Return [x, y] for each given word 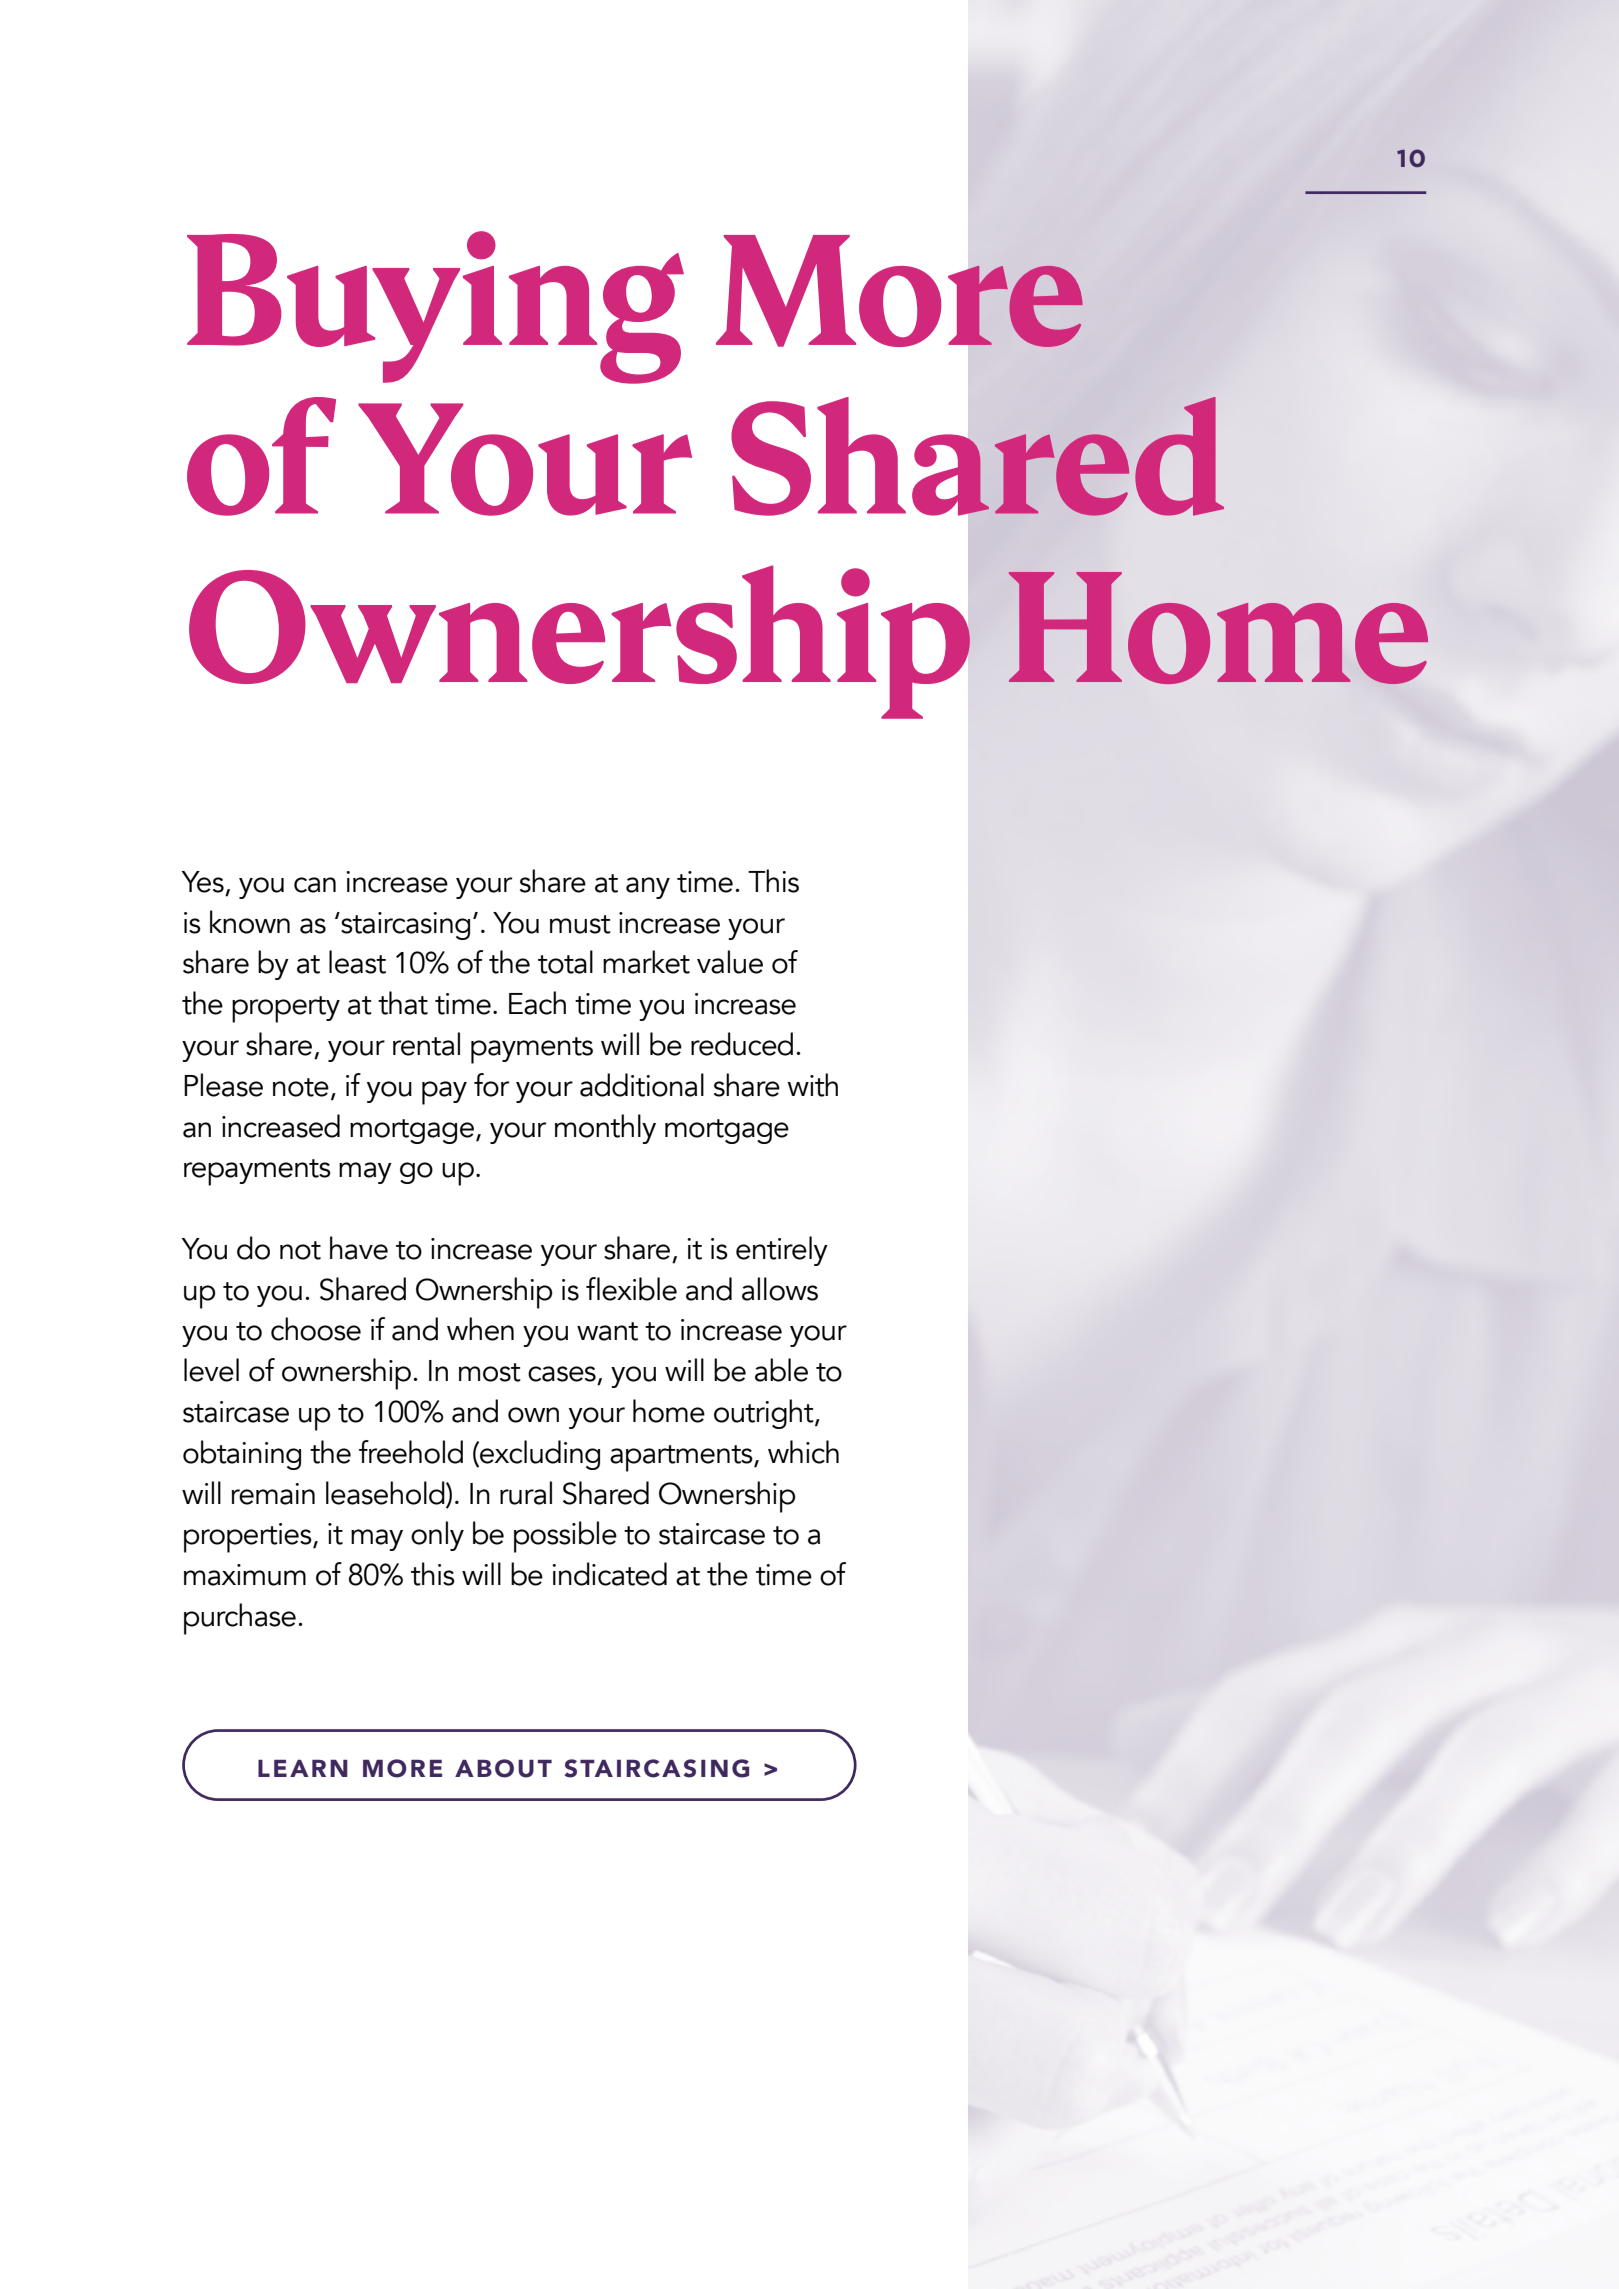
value [730, 962]
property [286, 1009]
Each [537, 1003]
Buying [435, 307]
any [648, 888]
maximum [245, 1575]
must [580, 924]
